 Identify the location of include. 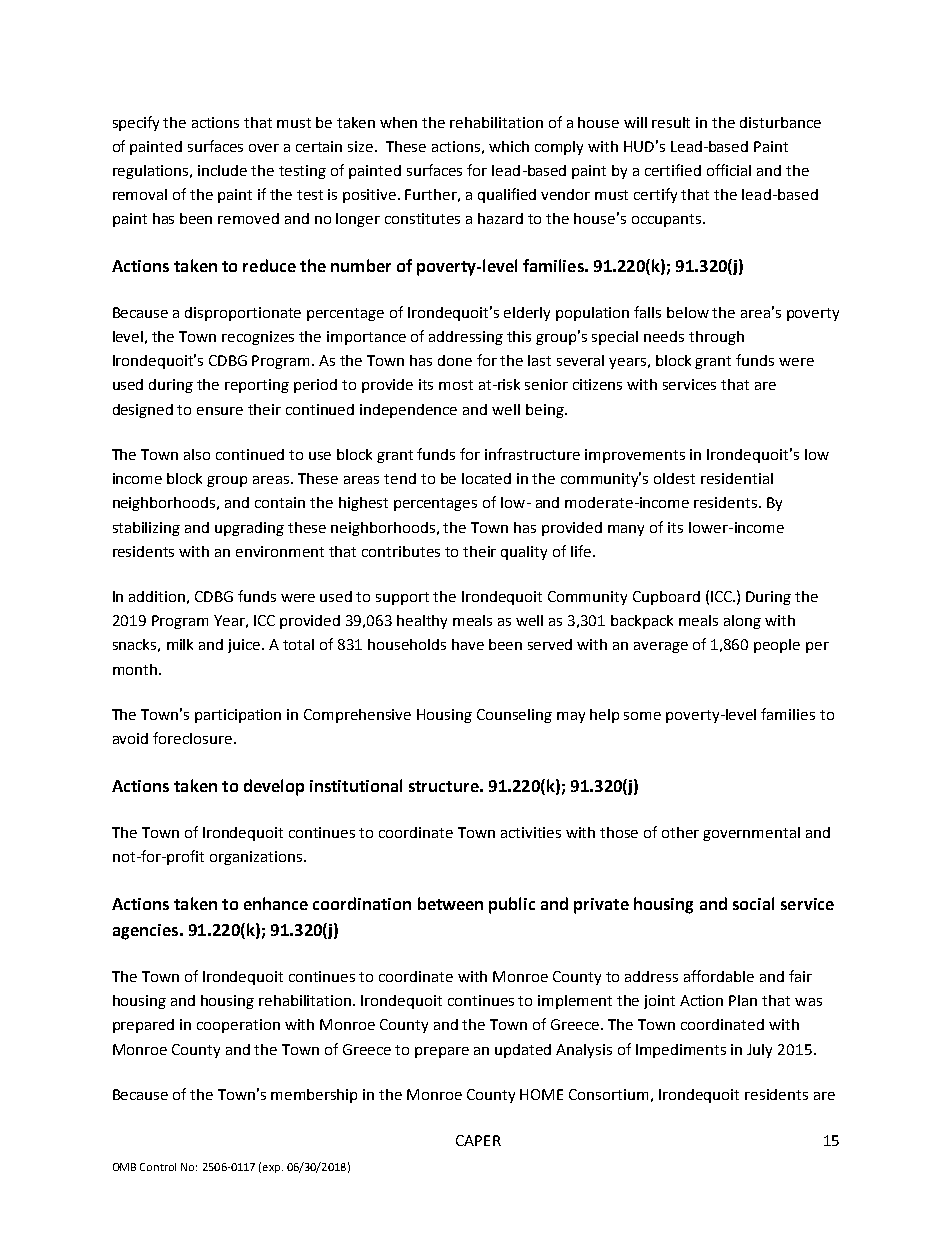
(222, 170).
